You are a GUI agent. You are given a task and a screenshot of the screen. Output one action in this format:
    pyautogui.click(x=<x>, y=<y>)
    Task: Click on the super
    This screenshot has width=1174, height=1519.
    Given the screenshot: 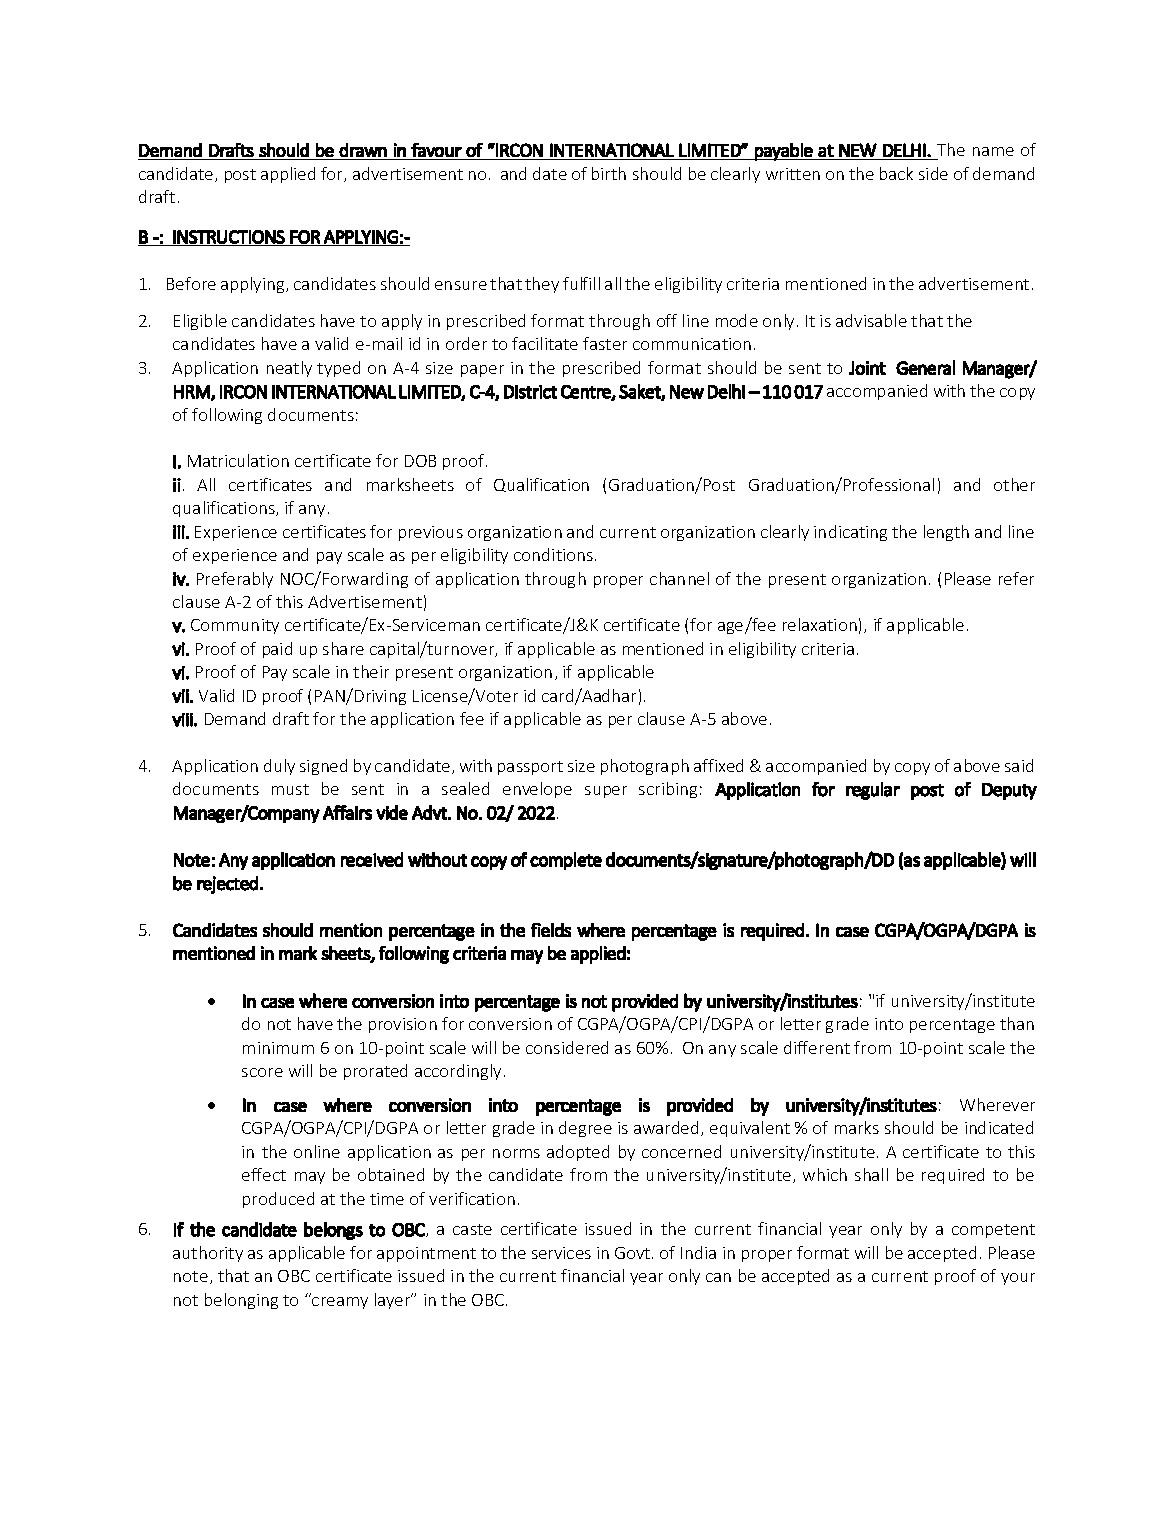 What is the action you would take?
    pyautogui.click(x=606, y=792)
